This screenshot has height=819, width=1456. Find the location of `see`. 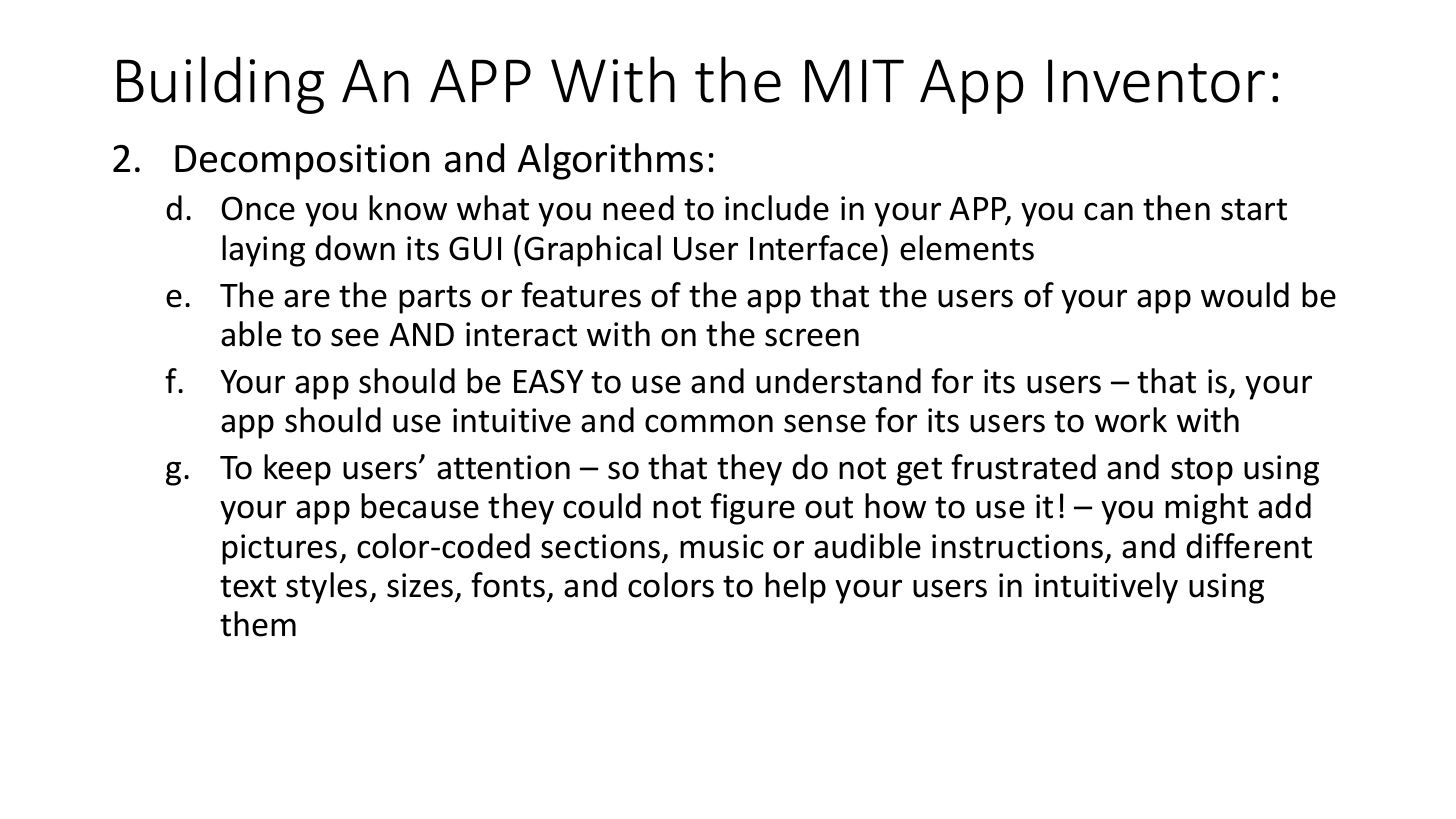

see is located at coordinates (355, 337).
